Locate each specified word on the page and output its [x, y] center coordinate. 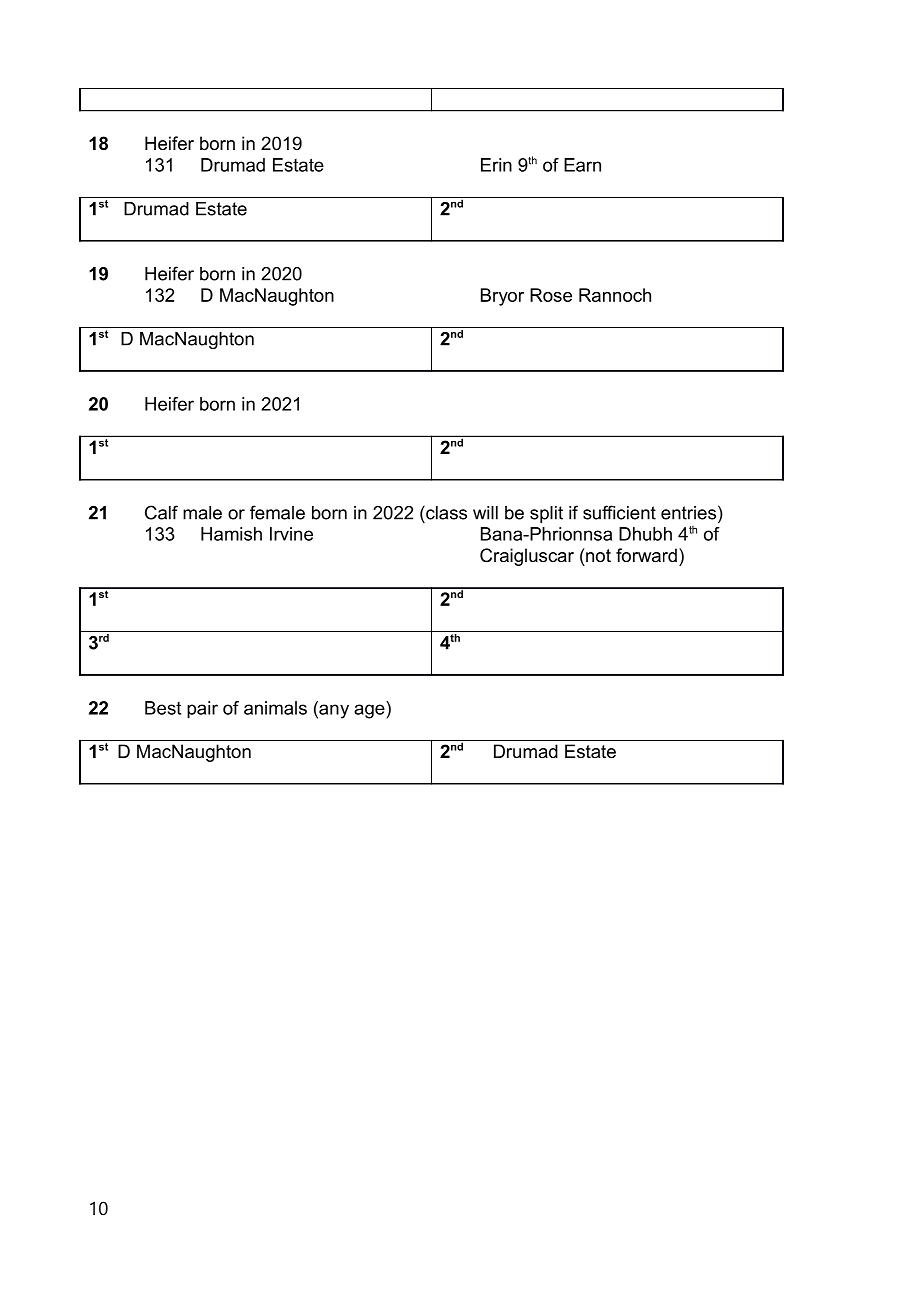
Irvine [291, 534]
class [445, 512]
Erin [496, 165]
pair [202, 710]
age [370, 711]
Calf [161, 512]
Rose [551, 295]
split [546, 514]
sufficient [619, 512]
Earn [582, 165]
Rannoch [615, 295]
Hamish [231, 534]
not [597, 555]
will [485, 513]
